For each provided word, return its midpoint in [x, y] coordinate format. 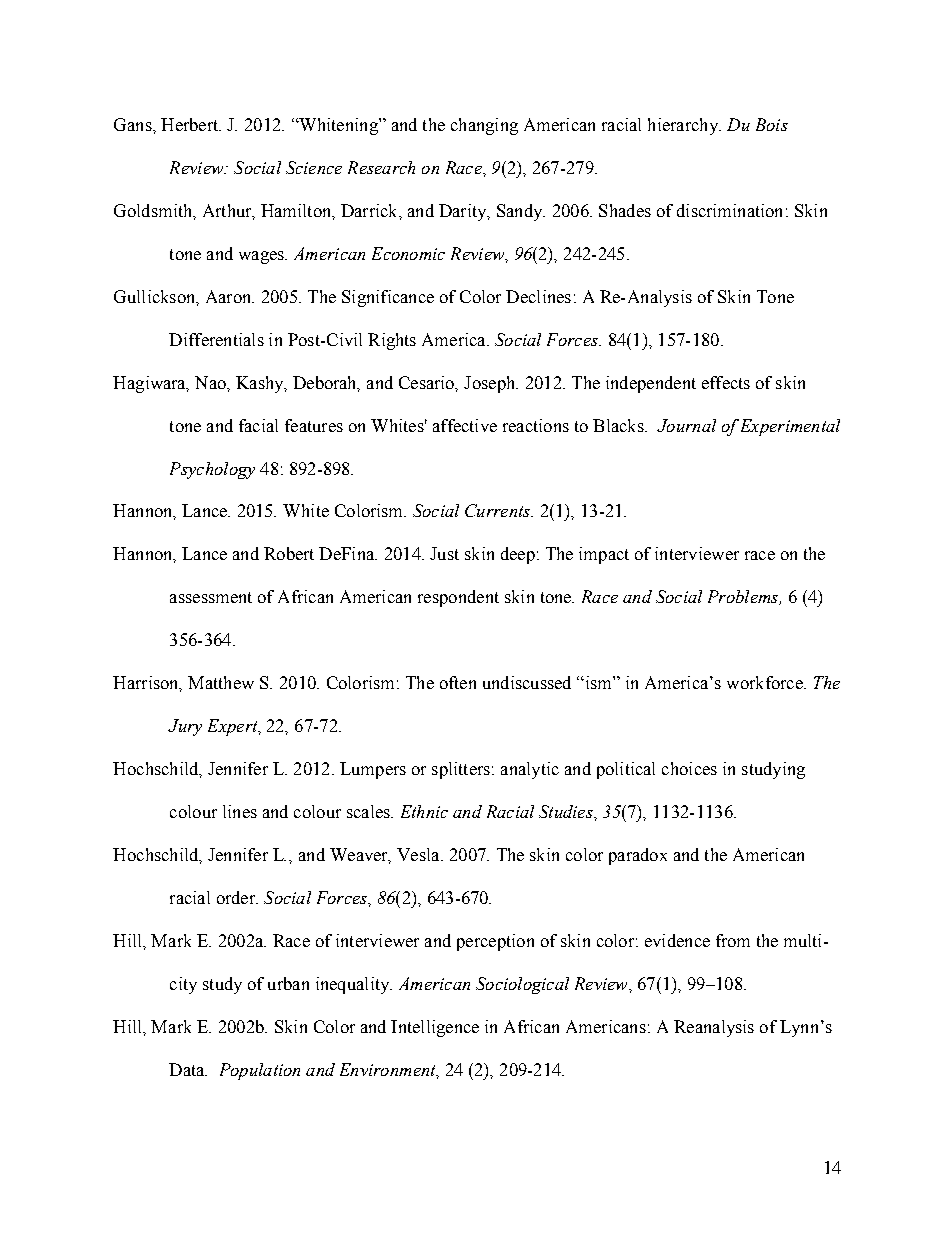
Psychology [212, 470]
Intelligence [435, 1028]
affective [465, 425]
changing [484, 126]
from [733, 940]
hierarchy [684, 126]
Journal [686, 425]
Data [188, 1069]
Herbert [191, 124]
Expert [234, 727]
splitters [461, 770]
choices [689, 768]
